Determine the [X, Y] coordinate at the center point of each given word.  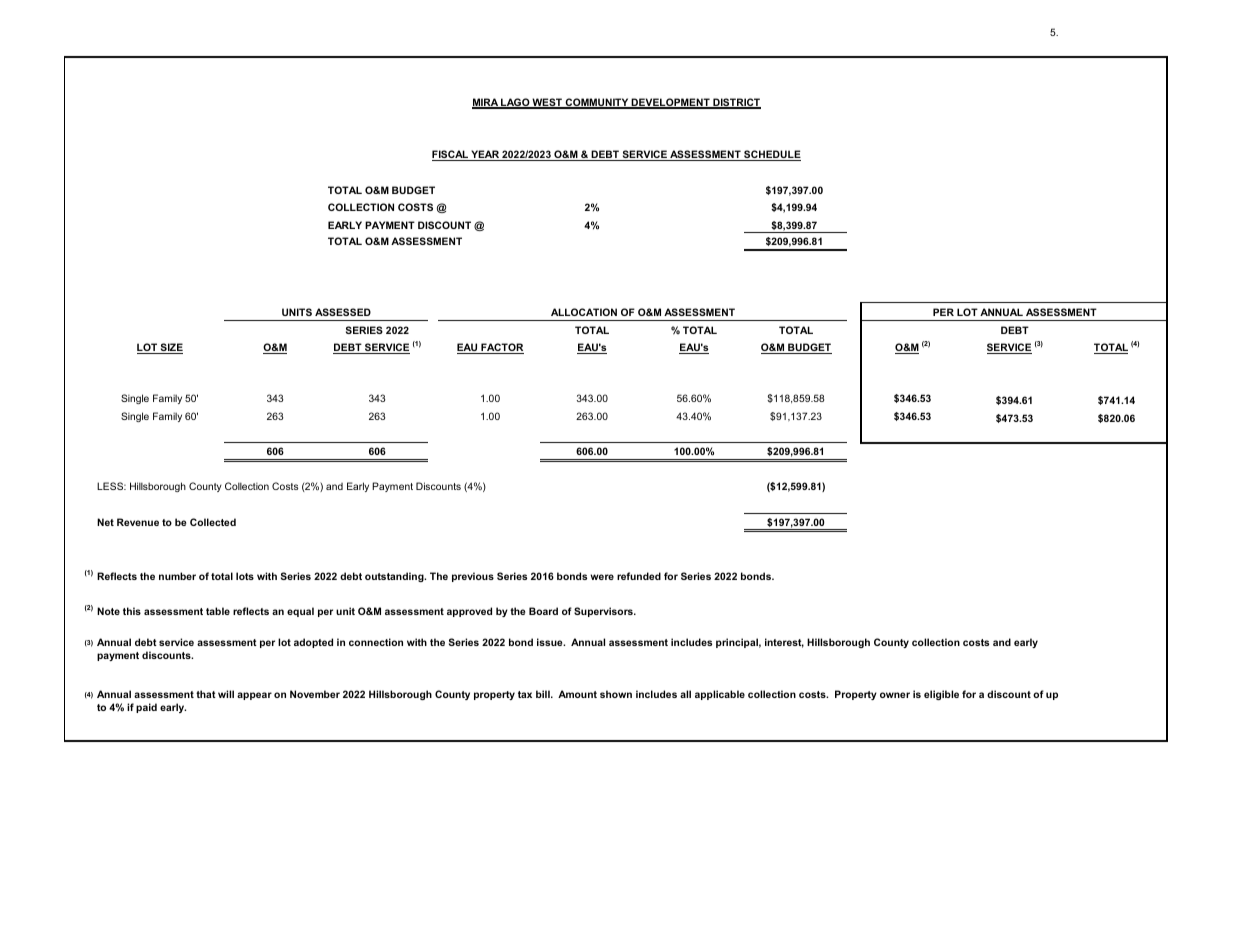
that [206, 694]
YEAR [485, 155]
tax [525, 694]
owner [895, 695]
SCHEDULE [771, 155]
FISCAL [451, 155]
